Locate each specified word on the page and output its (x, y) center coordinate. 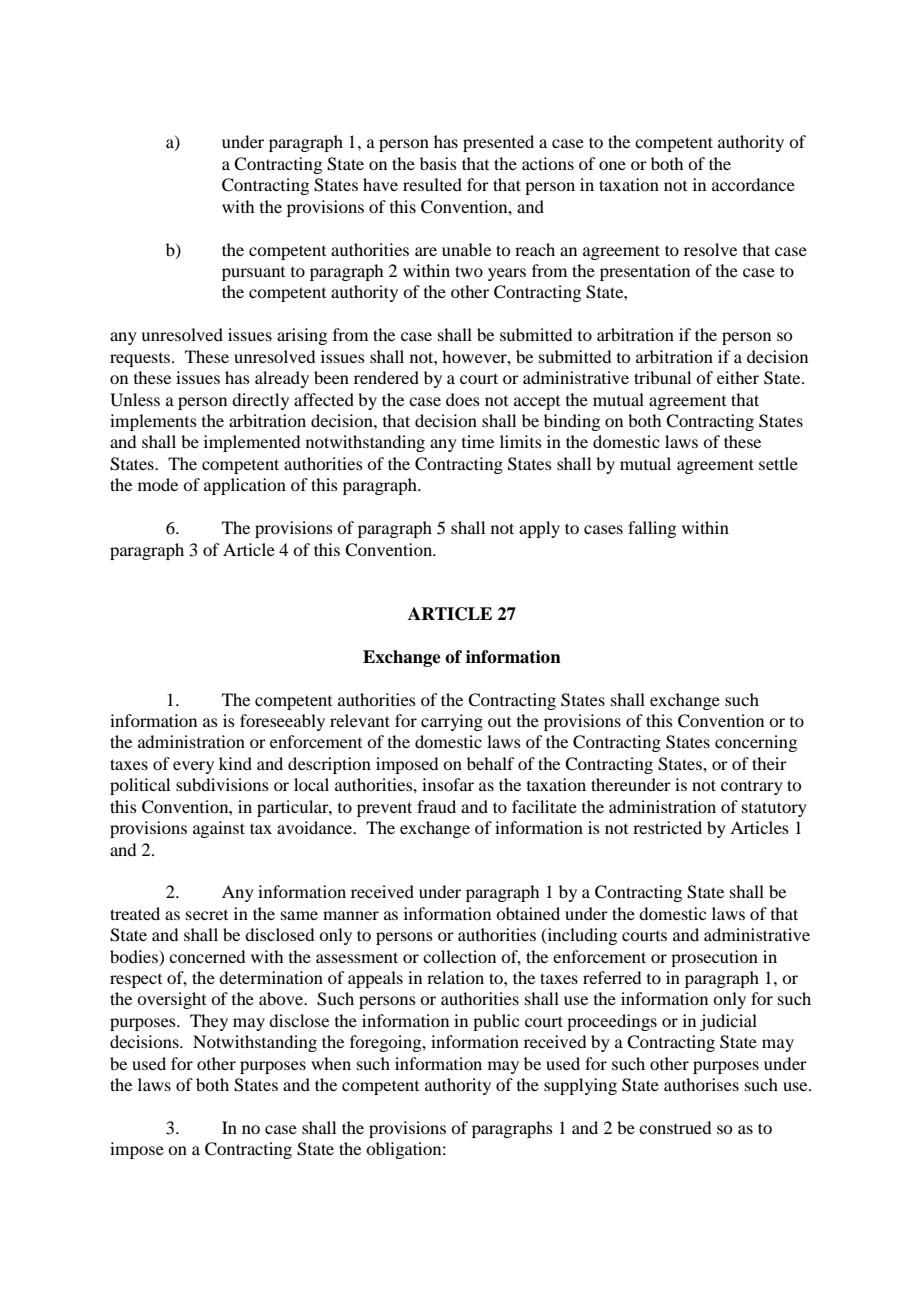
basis (438, 163)
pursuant (253, 274)
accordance (753, 184)
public (496, 1022)
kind (235, 763)
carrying (452, 722)
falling (652, 529)
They (209, 1022)
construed (675, 1127)
